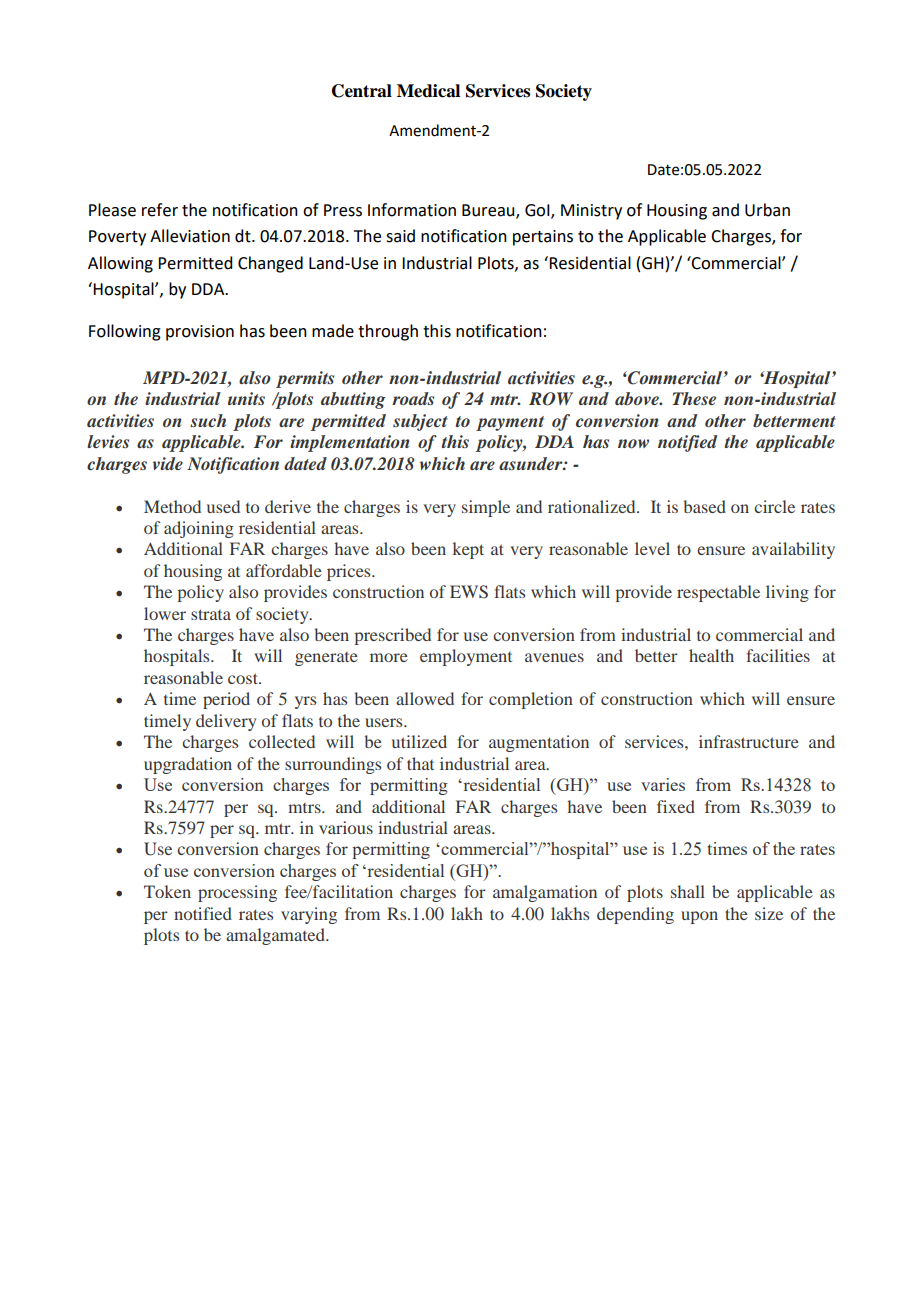  Describe the element at coordinates (699, 917) in the screenshot. I see `upon` at that location.
